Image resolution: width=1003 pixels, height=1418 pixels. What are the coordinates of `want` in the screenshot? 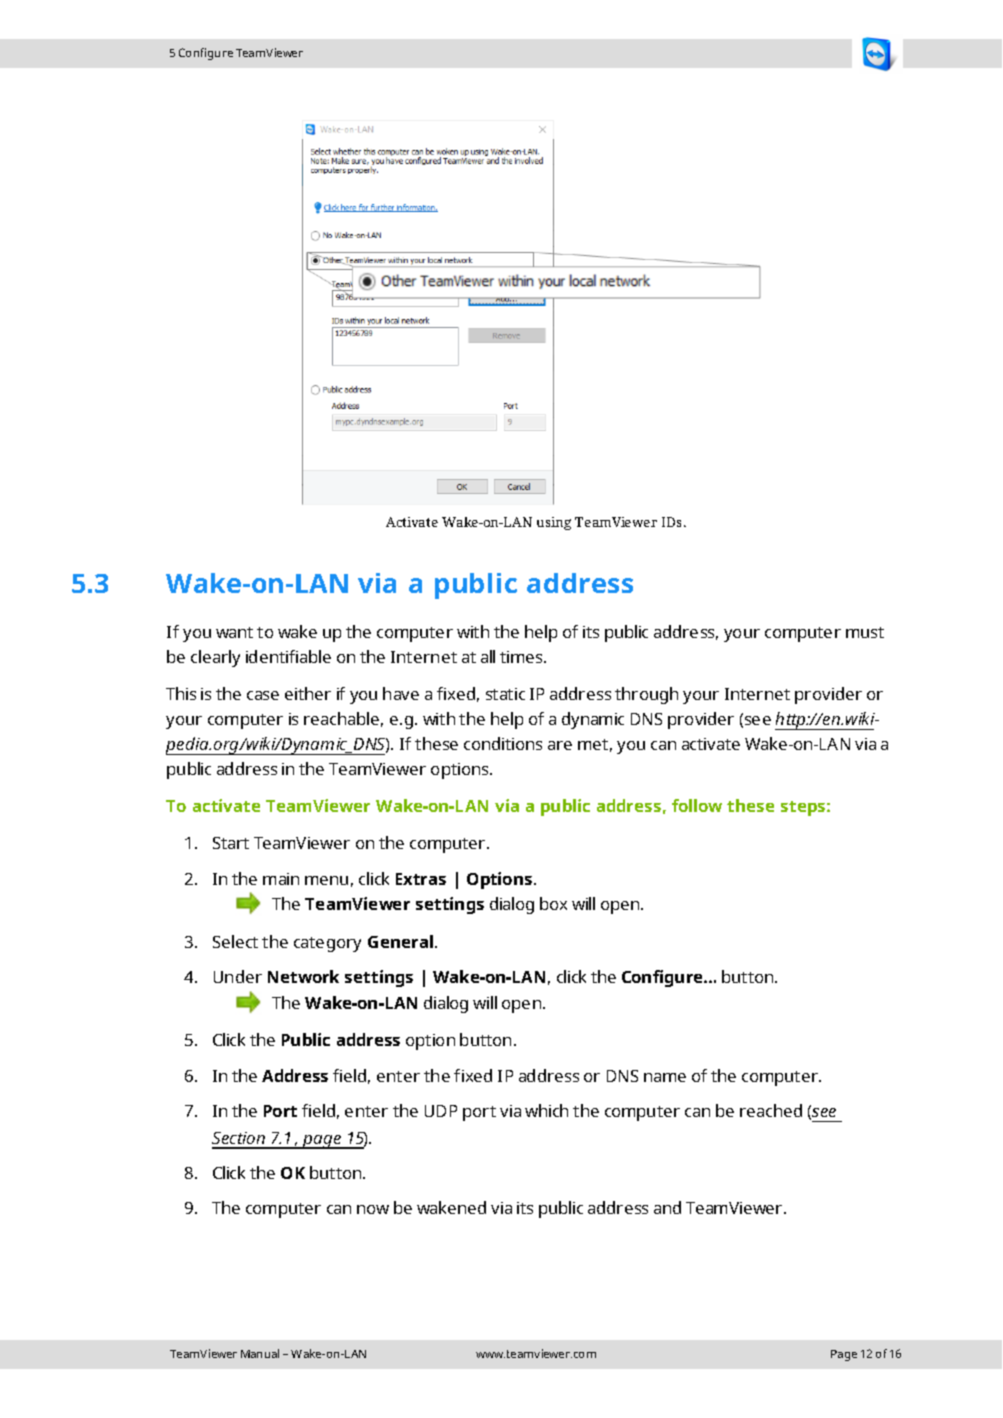 It's located at (234, 632).
